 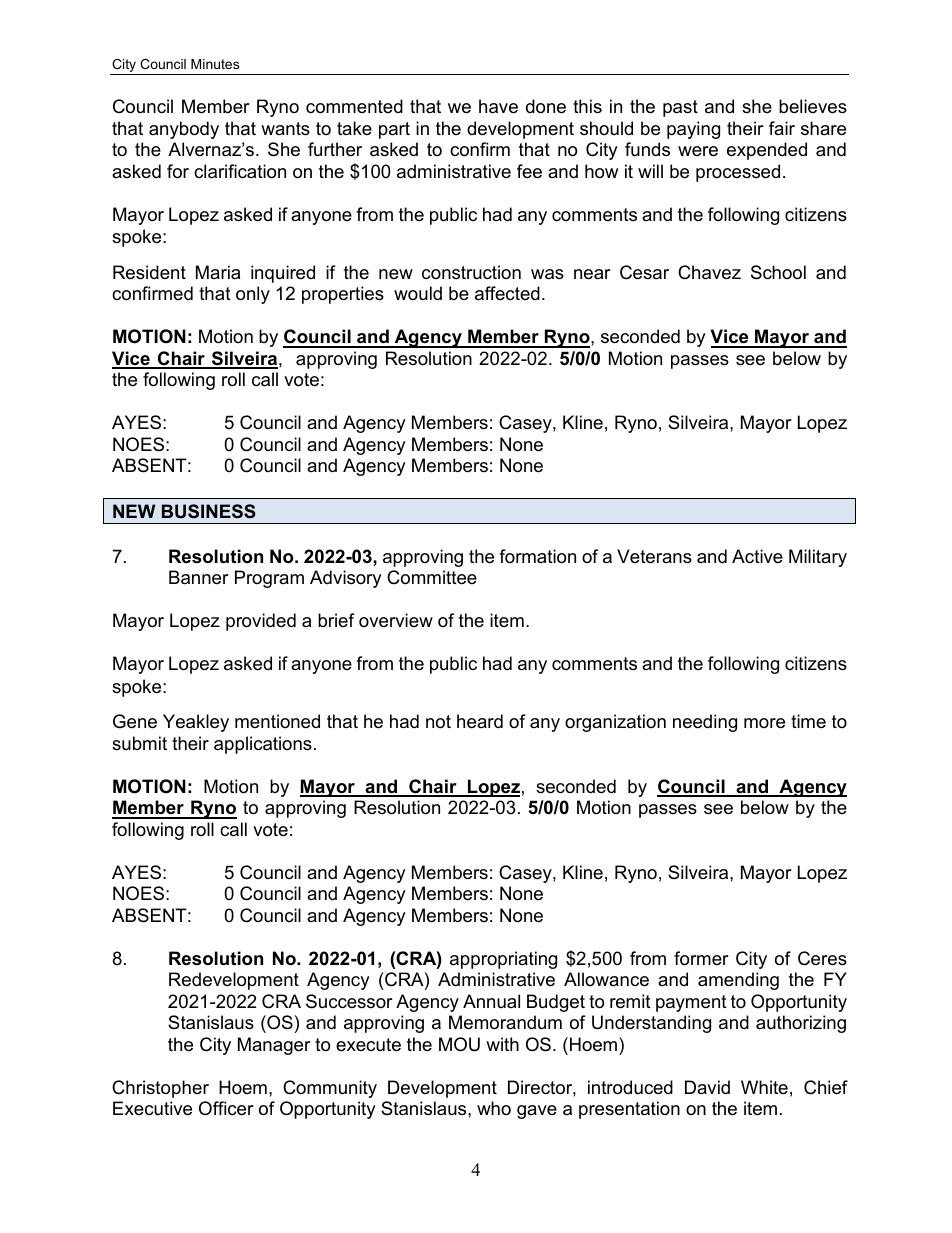 I want to click on Minutes, so click(x=215, y=64).
